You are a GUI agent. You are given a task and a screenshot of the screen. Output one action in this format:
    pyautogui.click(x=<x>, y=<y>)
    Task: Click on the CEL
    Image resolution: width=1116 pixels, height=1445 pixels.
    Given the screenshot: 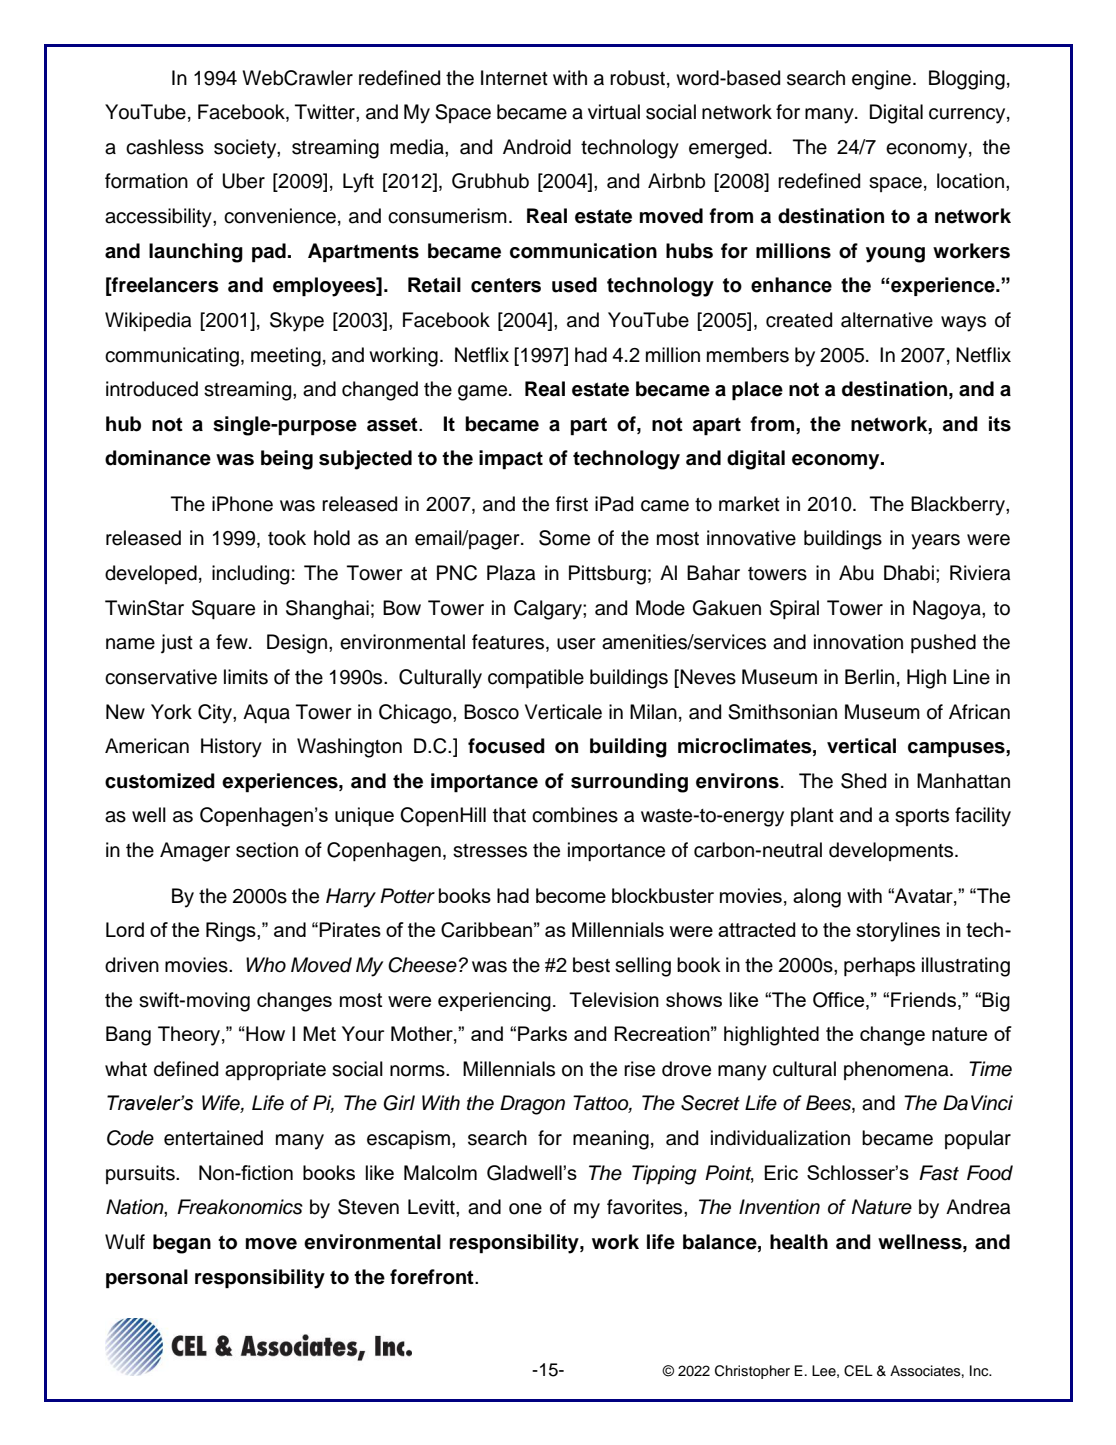 What is the action you would take?
    pyautogui.click(x=858, y=1371)
